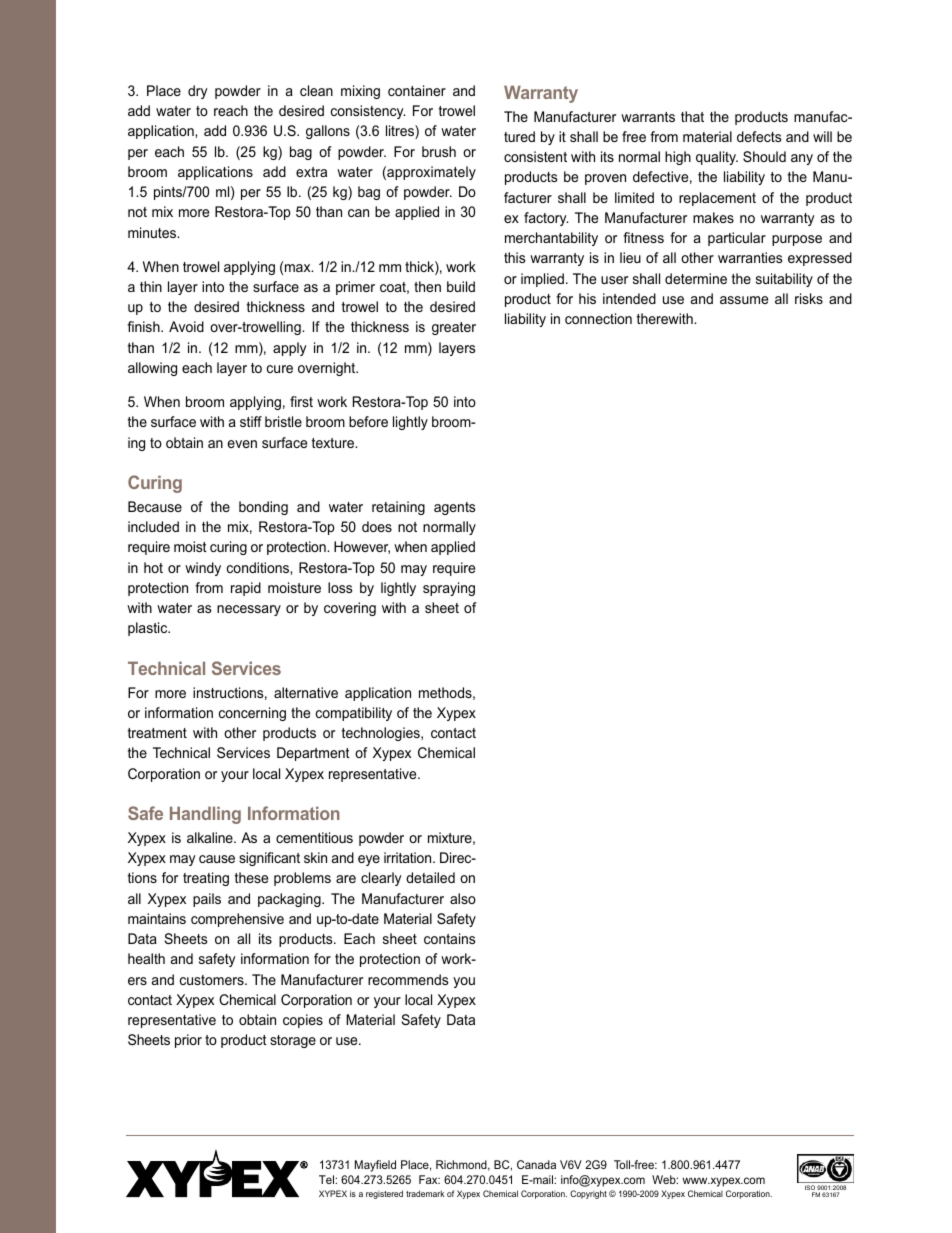  I want to click on prior, so click(188, 1041).
